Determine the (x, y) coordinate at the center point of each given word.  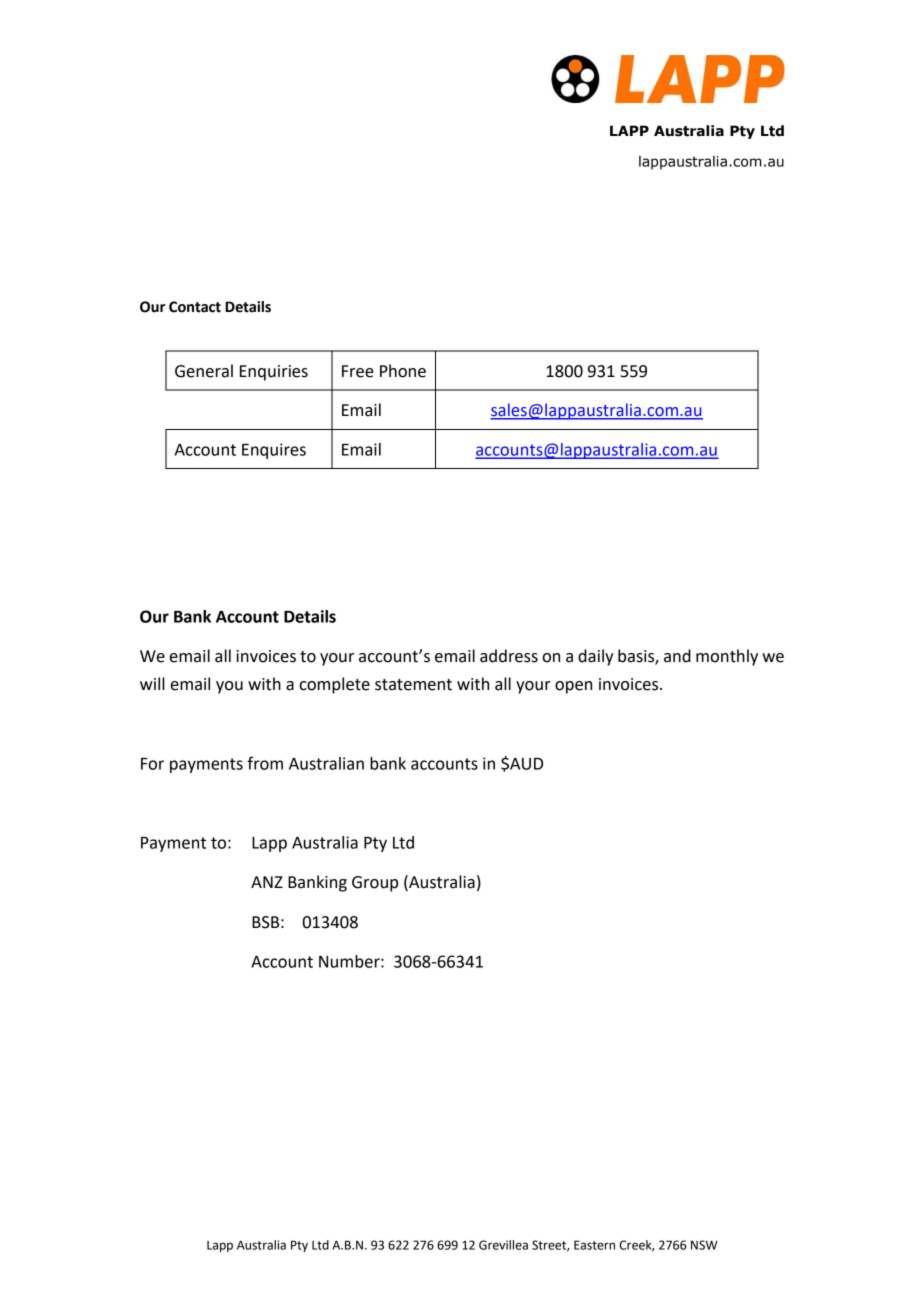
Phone (403, 371)
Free (358, 371)
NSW (704, 1245)
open (573, 687)
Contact (195, 307)
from (265, 763)
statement (413, 685)
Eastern (594, 1245)
